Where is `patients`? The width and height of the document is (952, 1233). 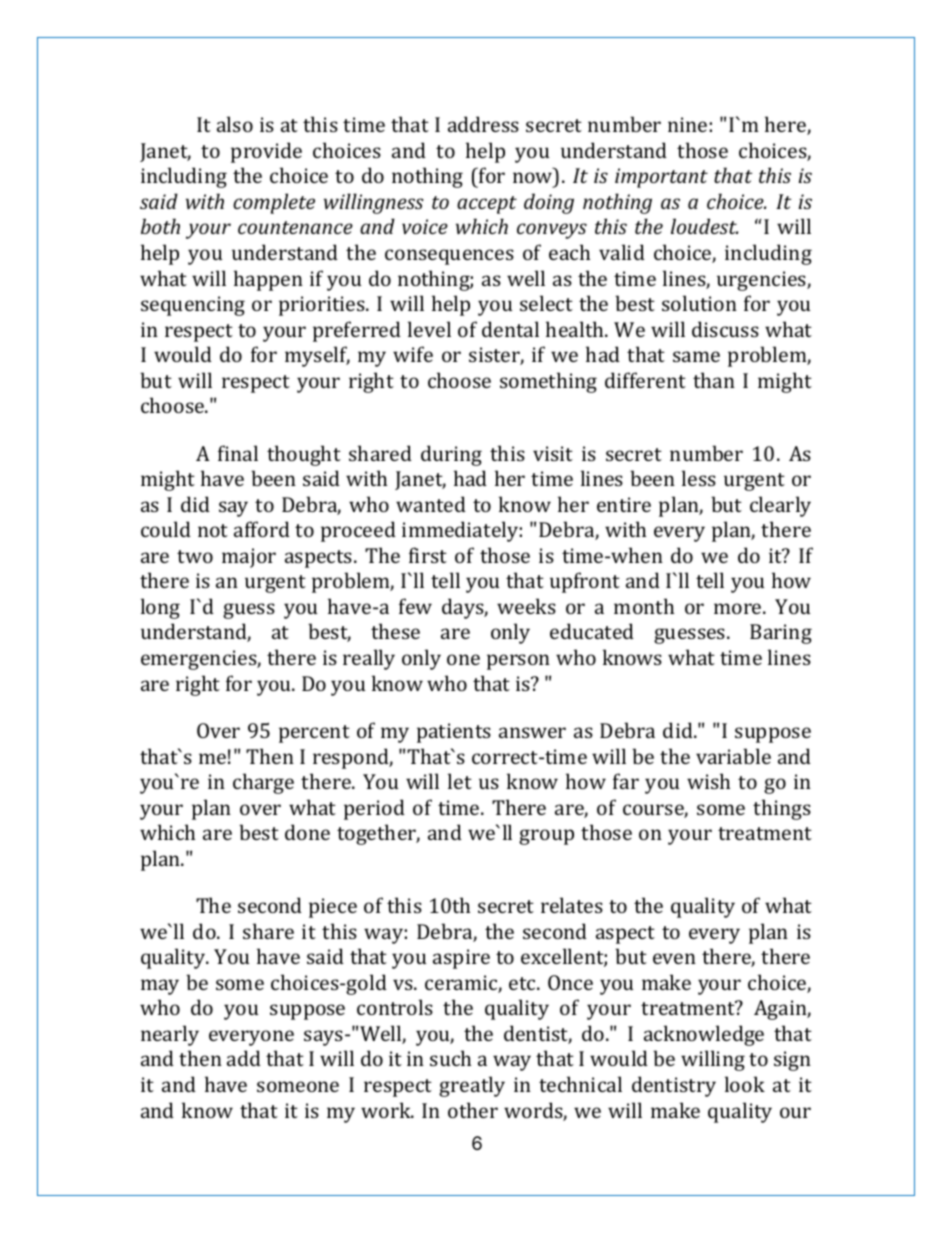
patients is located at coordinates (454, 733).
